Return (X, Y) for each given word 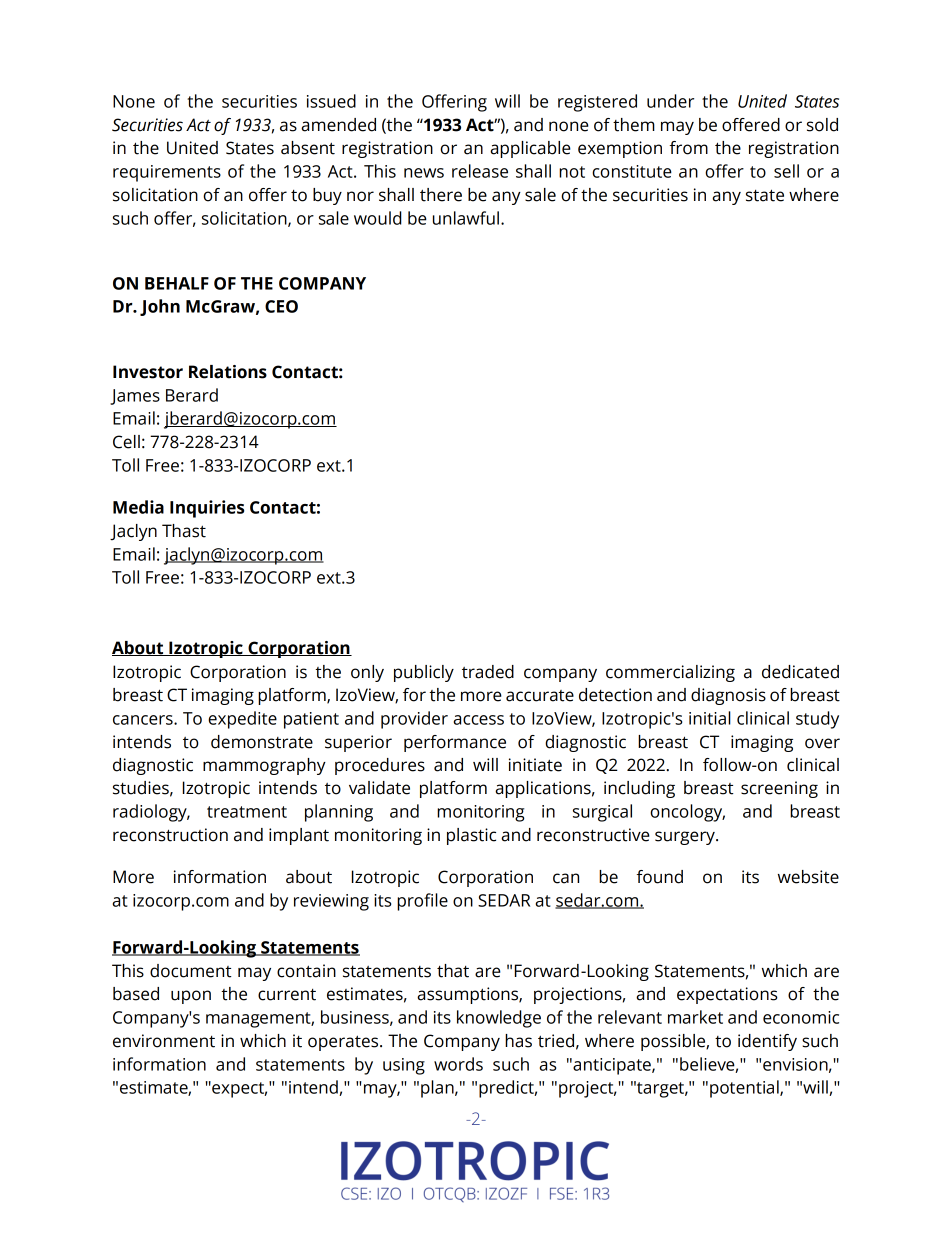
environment (164, 1041)
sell (786, 171)
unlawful (466, 218)
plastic (471, 836)
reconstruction (170, 835)
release (480, 171)
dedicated (800, 672)
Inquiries (207, 509)
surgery (686, 838)
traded (488, 672)
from (689, 148)
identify (767, 1042)
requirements (167, 173)
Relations (228, 372)
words (458, 1064)
